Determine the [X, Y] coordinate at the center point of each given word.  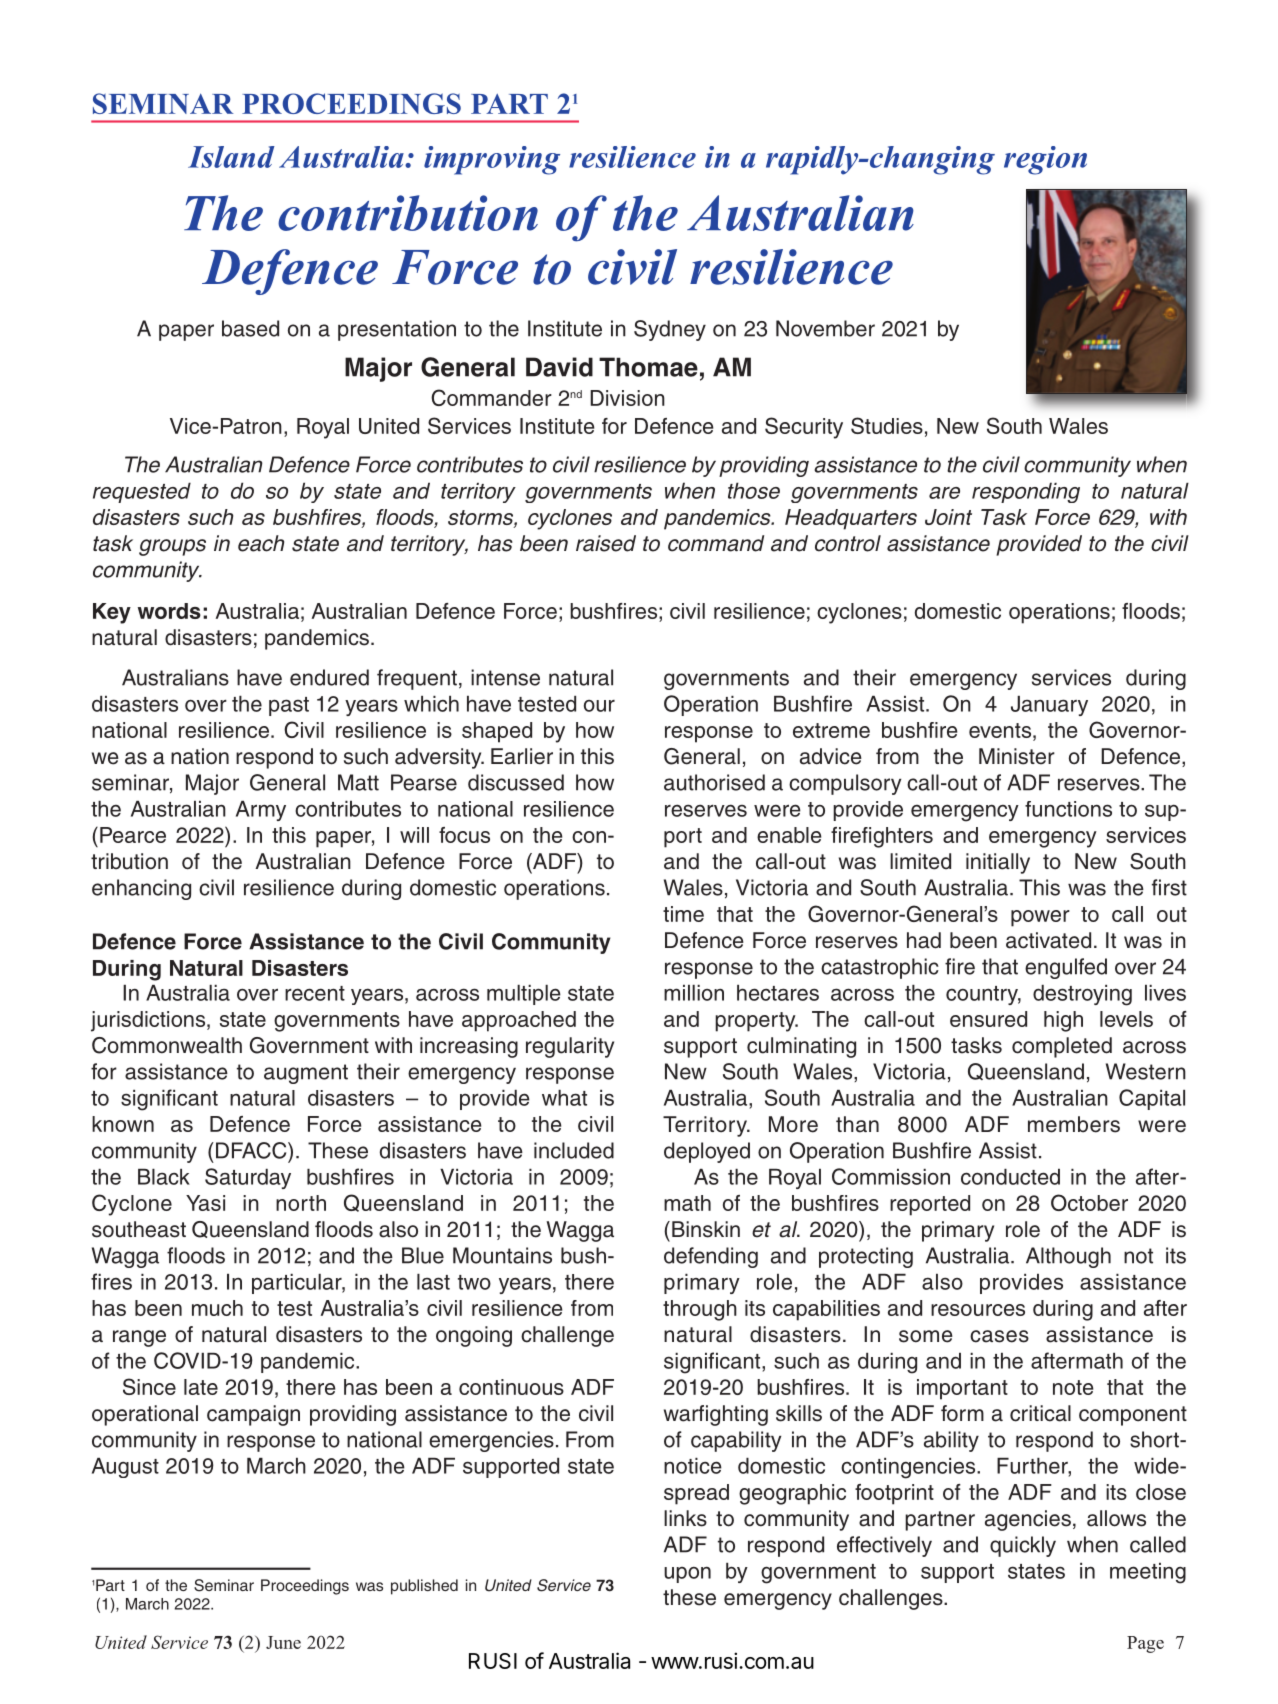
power [1040, 918]
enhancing [141, 889]
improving [492, 160]
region [1045, 160]
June [283, 1642]
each [261, 543]
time [683, 914]
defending [711, 1257]
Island [231, 157]
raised [606, 543]
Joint [948, 517]
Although [1068, 1257]
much [217, 1308]
